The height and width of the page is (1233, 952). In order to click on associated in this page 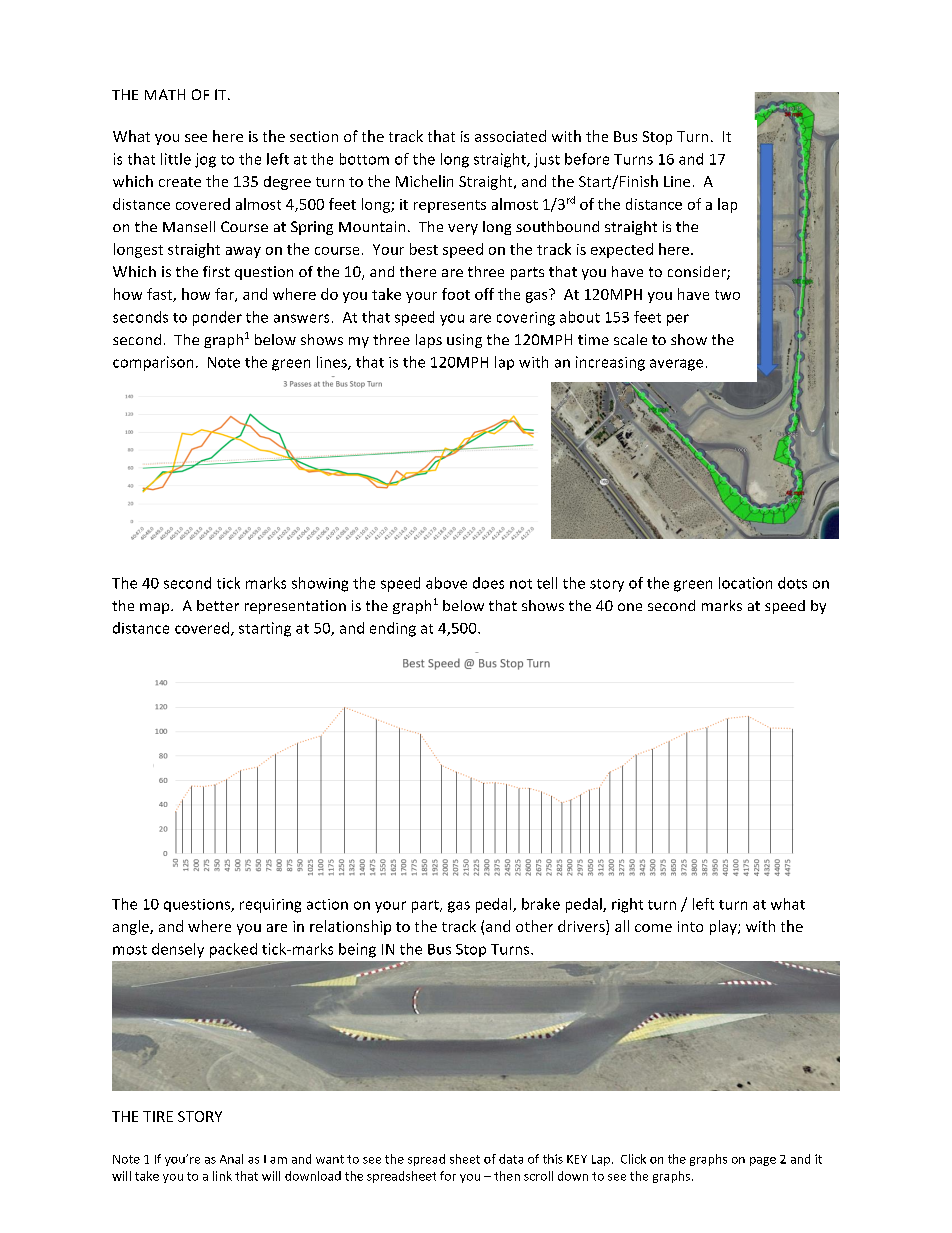, I will do `click(510, 136)`.
